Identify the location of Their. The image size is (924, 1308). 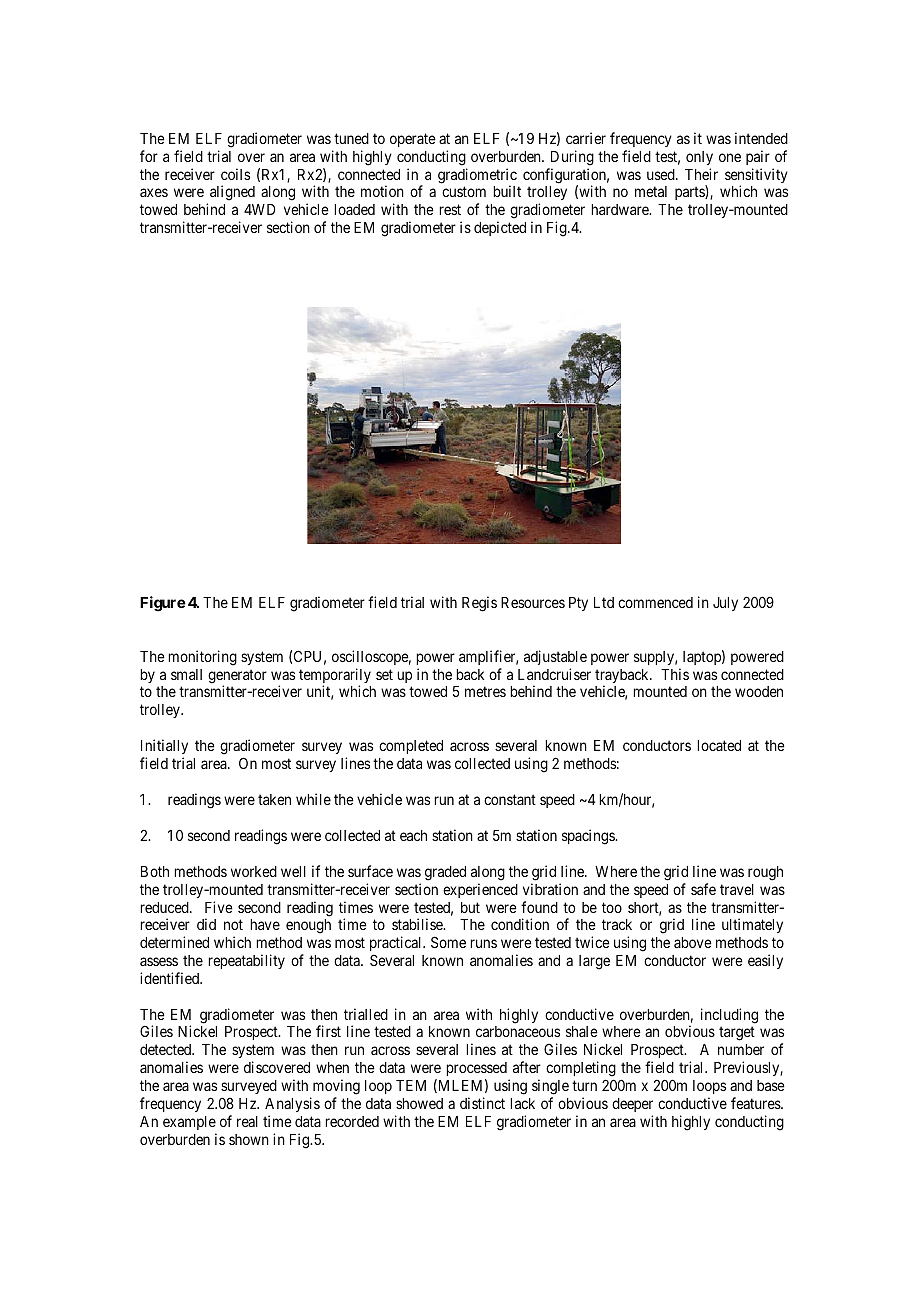
(701, 174).
